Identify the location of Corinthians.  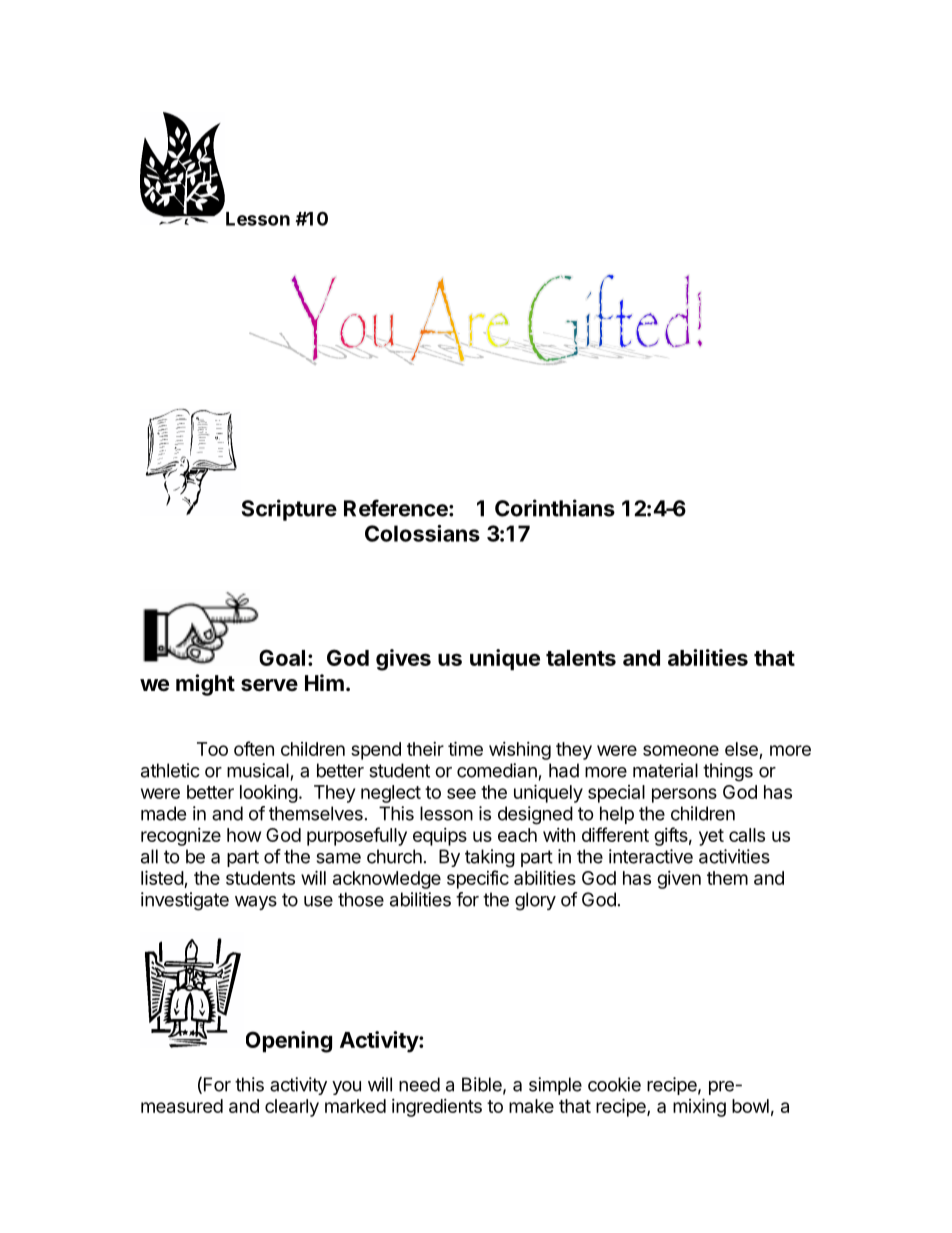
(555, 508).
